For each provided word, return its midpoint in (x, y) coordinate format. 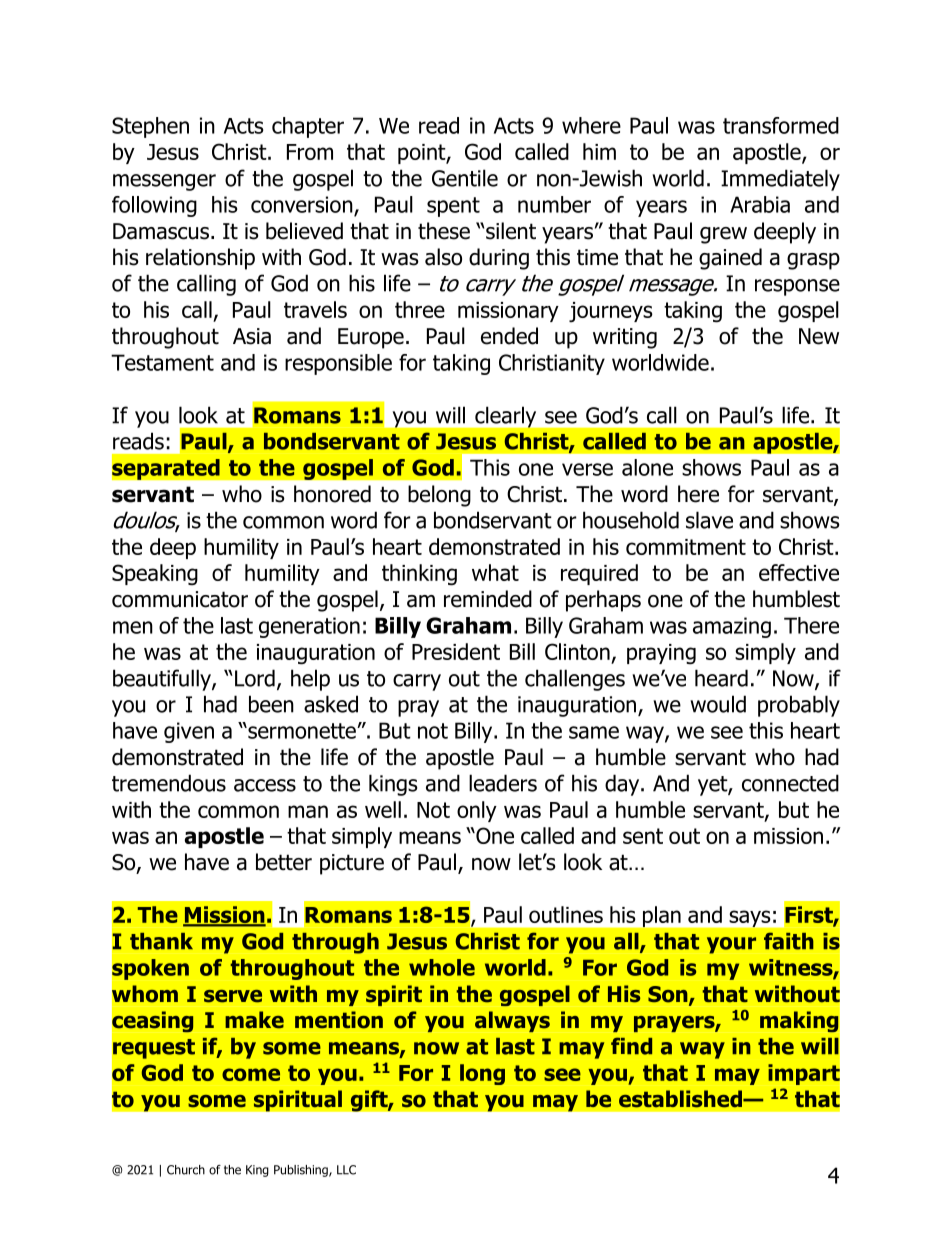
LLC (346, 1170)
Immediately (780, 180)
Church (186, 1170)
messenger (164, 182)
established (681, 1099)
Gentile (465, 178)
